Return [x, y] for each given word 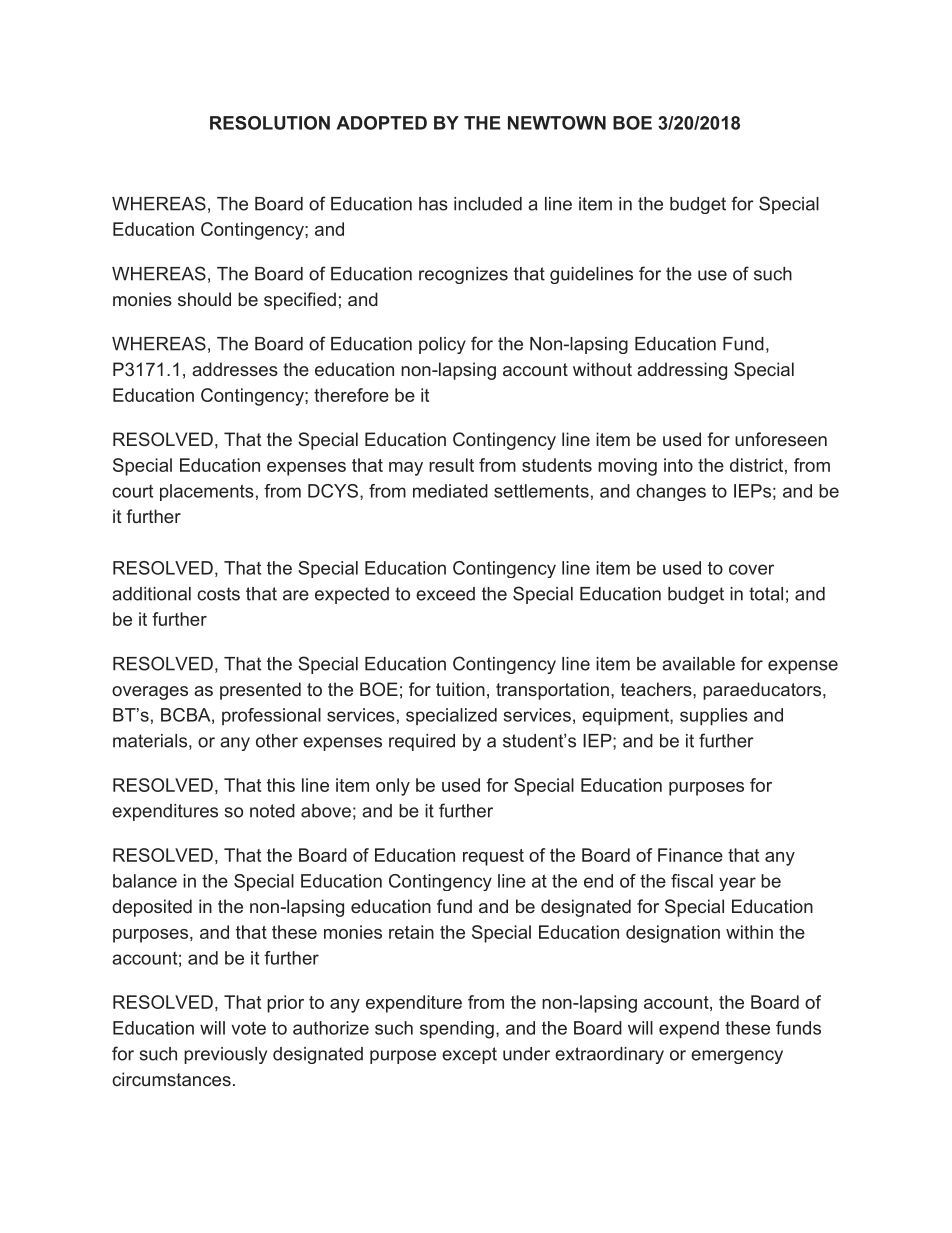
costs [218, 594]
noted [272, 811]
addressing [682, 371]
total [766, 594]
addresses [235, 369]
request [493, 857]
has [433, 204]
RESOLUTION [270, 123]
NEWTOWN [557, 123]
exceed [445, 594]
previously [225, 1055]
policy [442, 345]
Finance [690, 855]
